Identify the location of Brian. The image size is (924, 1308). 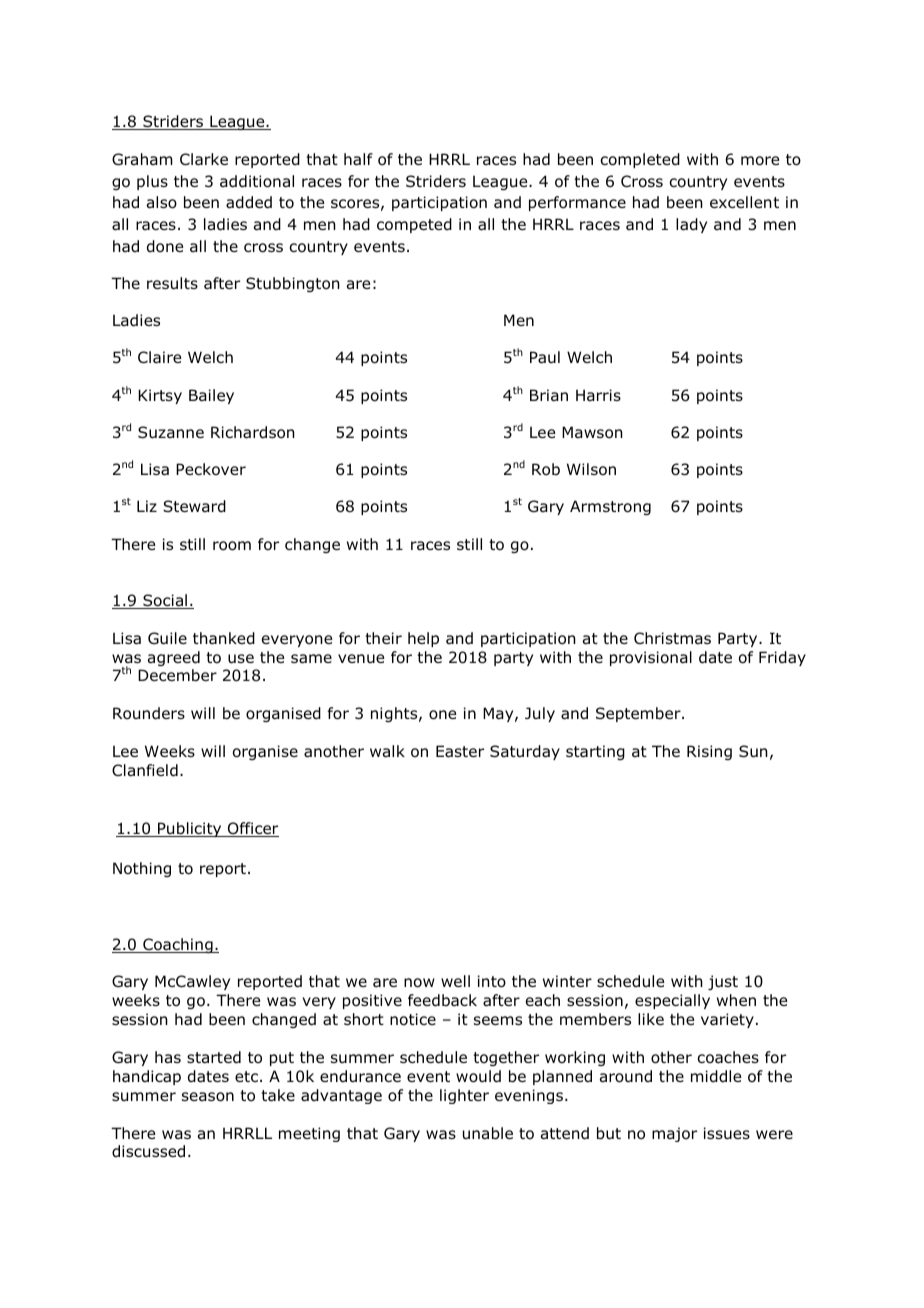
(549, 395).
